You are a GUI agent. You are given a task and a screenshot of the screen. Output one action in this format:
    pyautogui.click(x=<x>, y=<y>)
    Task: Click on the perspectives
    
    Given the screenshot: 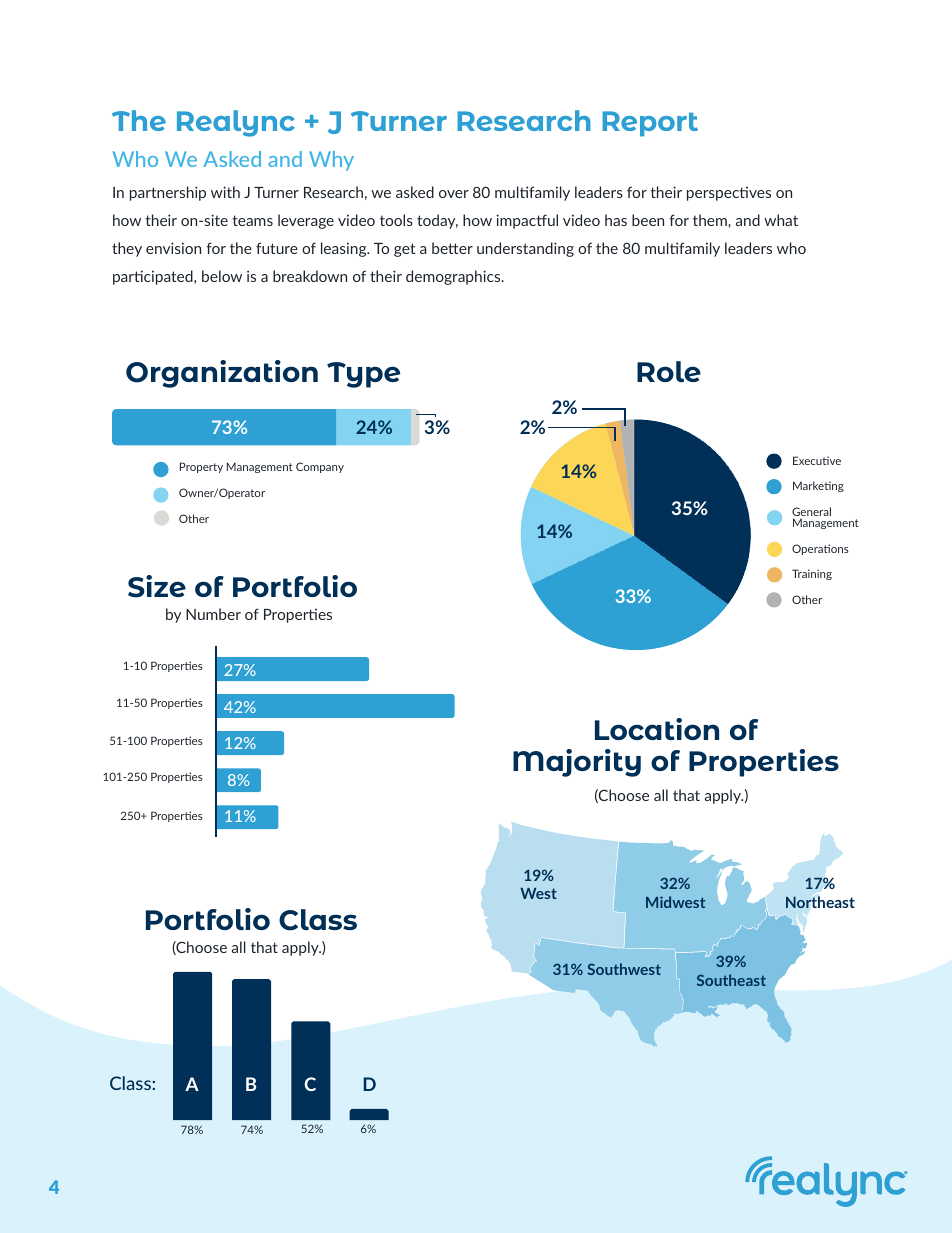 What is the action you would take?
    pyautogui.click(x=729, y=194)
